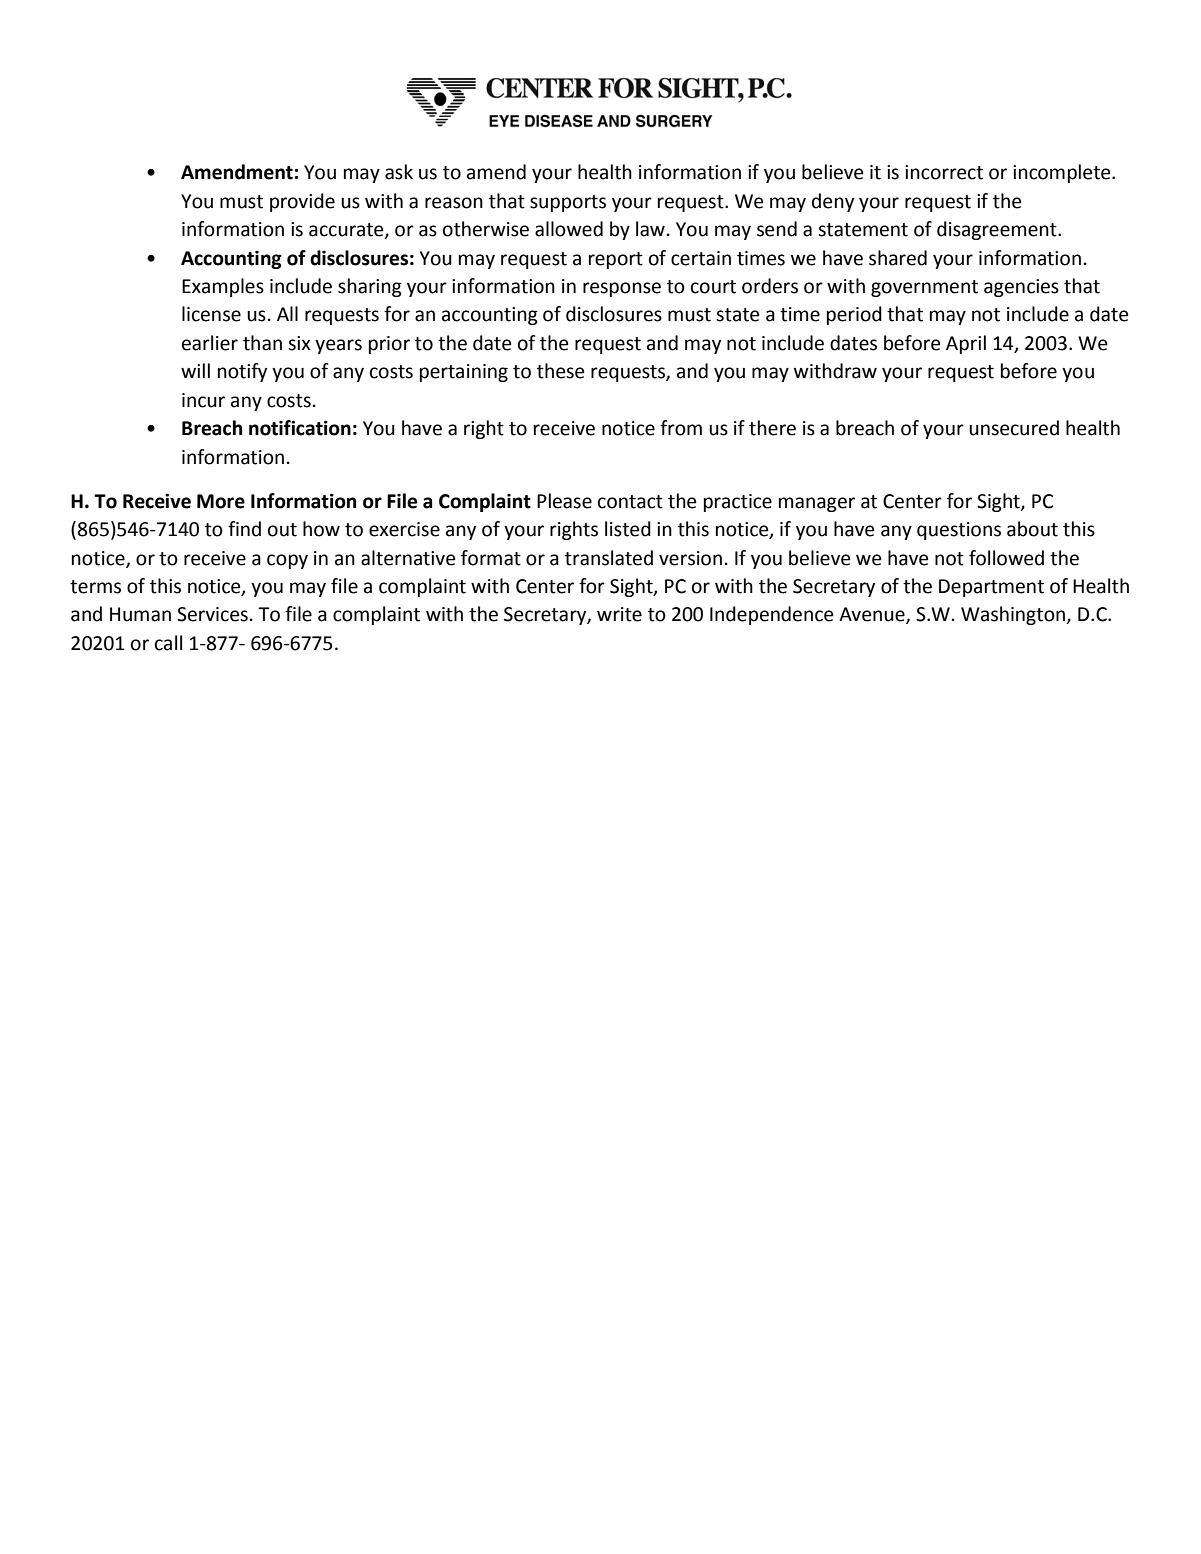 Image resolution: width=1201 pixels, height=1554 pixels. What do you see at coordinates (817, 504) in the image?
I see `manager` at bounding box center [817, 504].
